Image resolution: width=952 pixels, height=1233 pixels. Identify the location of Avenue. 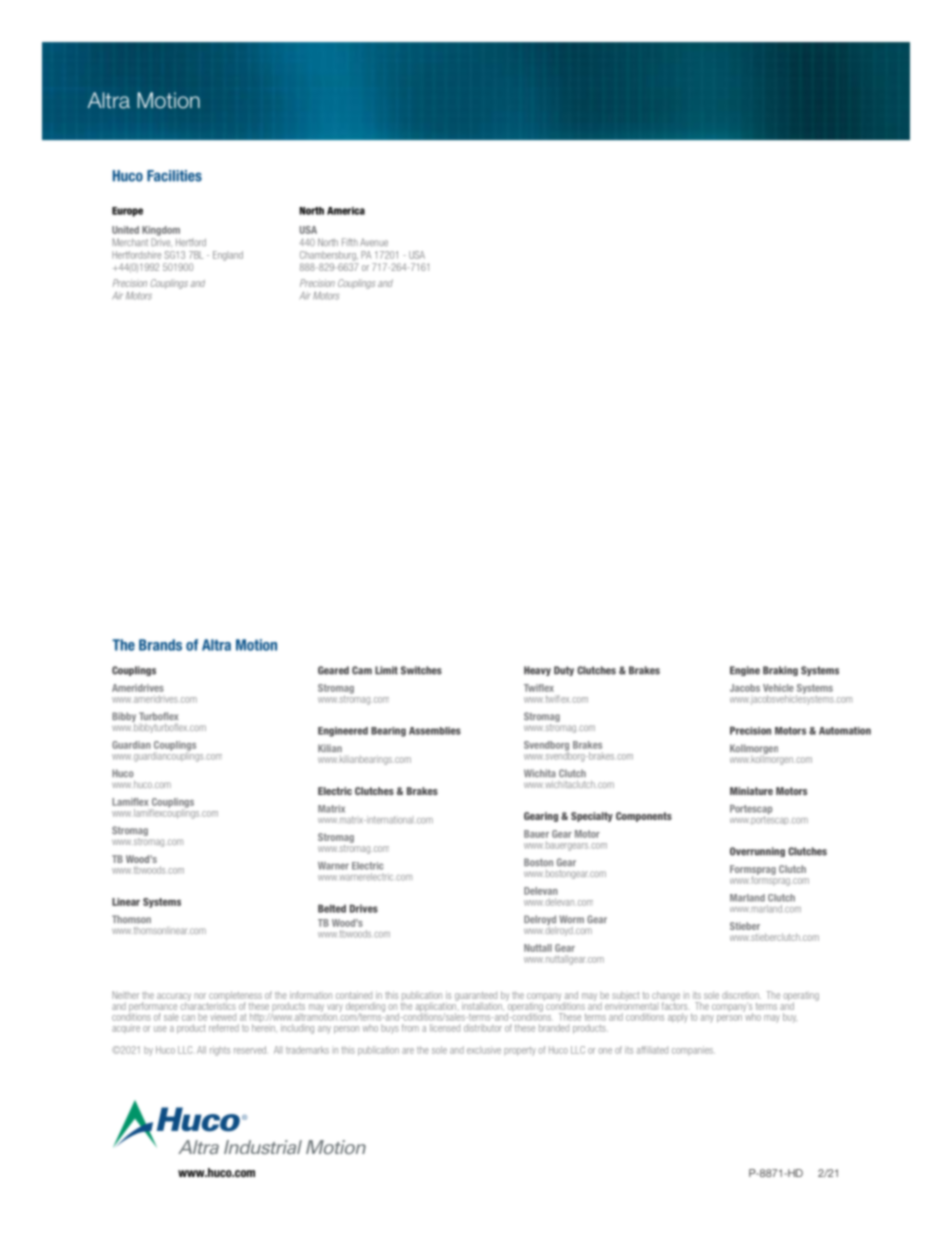
(374, 242).
